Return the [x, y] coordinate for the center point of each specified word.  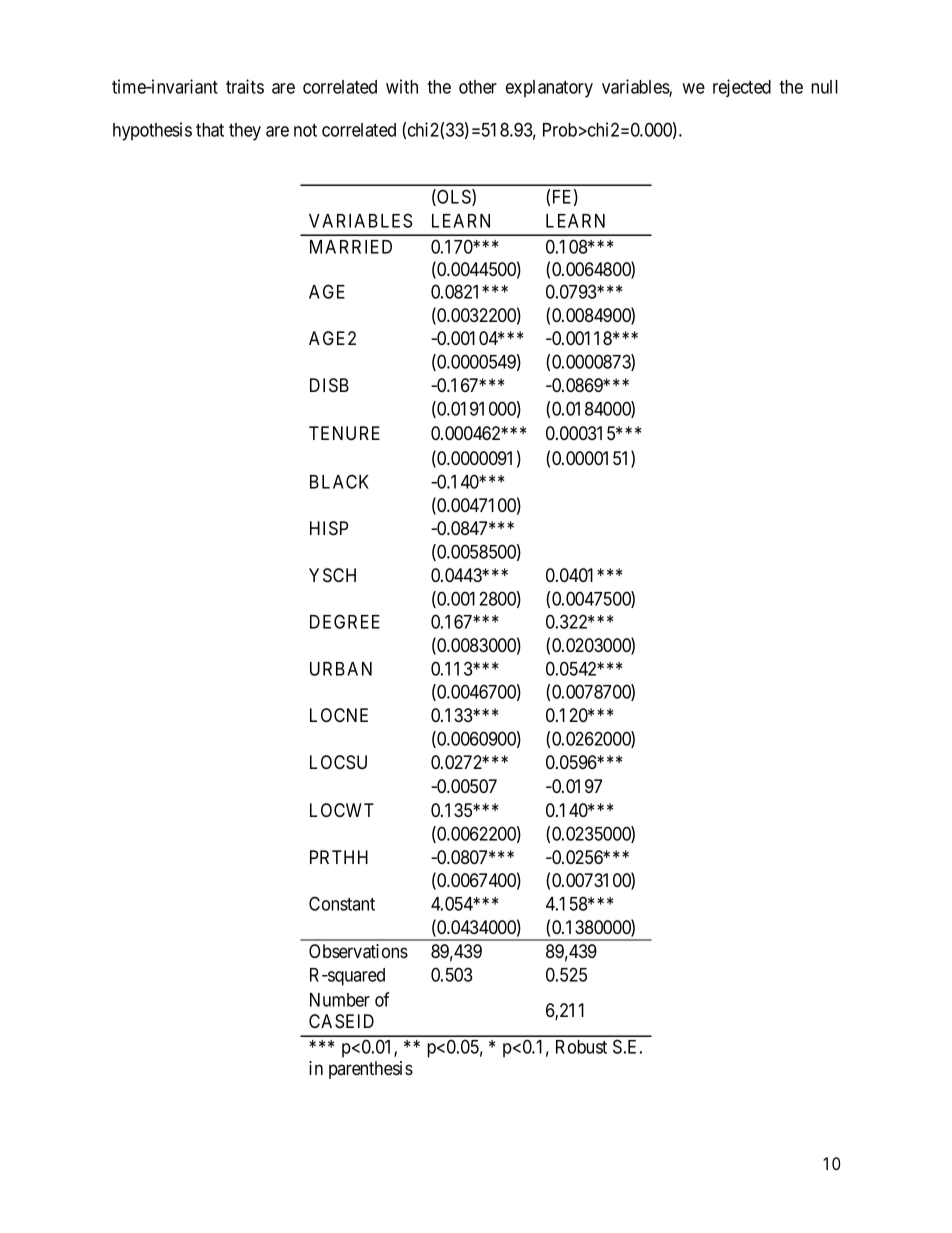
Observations [358, 951]
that [210, 130]
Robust [581, 1047]
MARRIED [351, 247]
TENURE [344, 433]
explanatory [549, 89]
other [478, 87]
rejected [742, 88]
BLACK [339, 481]
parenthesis [371, 1070]
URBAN [341, 669]
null [824, 87]
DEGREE [345, 621]
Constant [342, 903]
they [245, 132]
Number [340, 1000]
